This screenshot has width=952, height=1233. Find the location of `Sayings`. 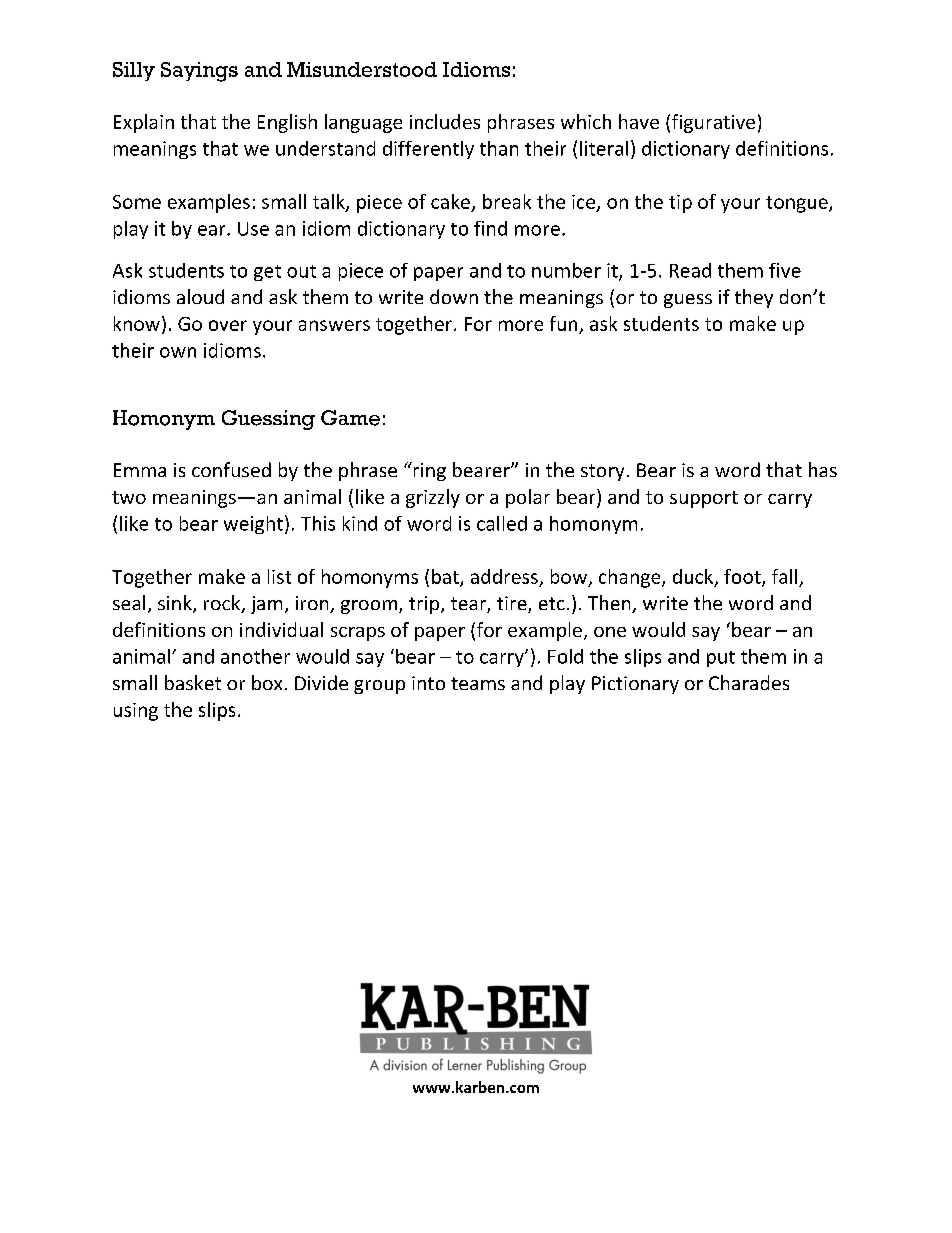

Sayings is located at coordinates (199, 72).
